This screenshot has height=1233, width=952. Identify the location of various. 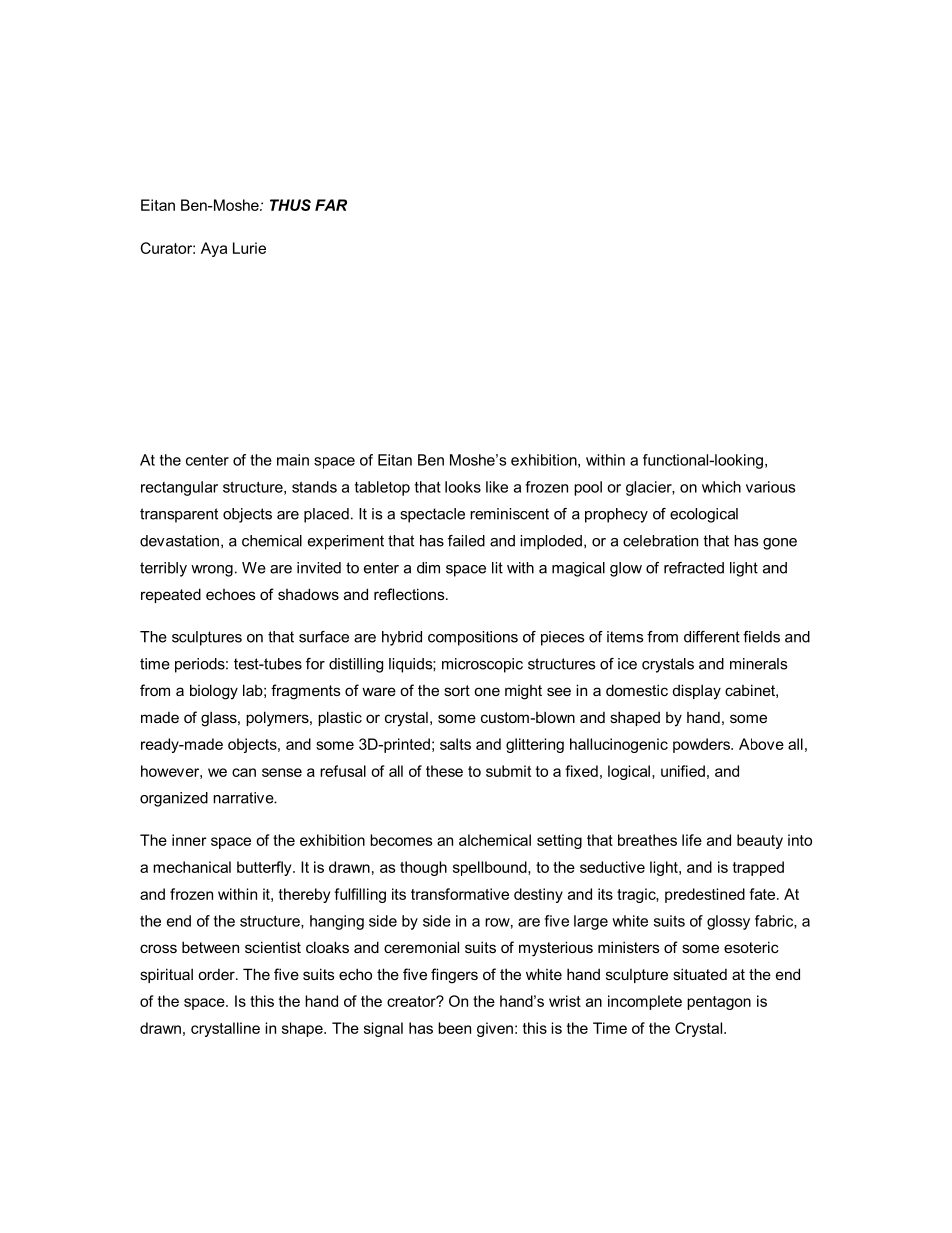
(770, 487).
